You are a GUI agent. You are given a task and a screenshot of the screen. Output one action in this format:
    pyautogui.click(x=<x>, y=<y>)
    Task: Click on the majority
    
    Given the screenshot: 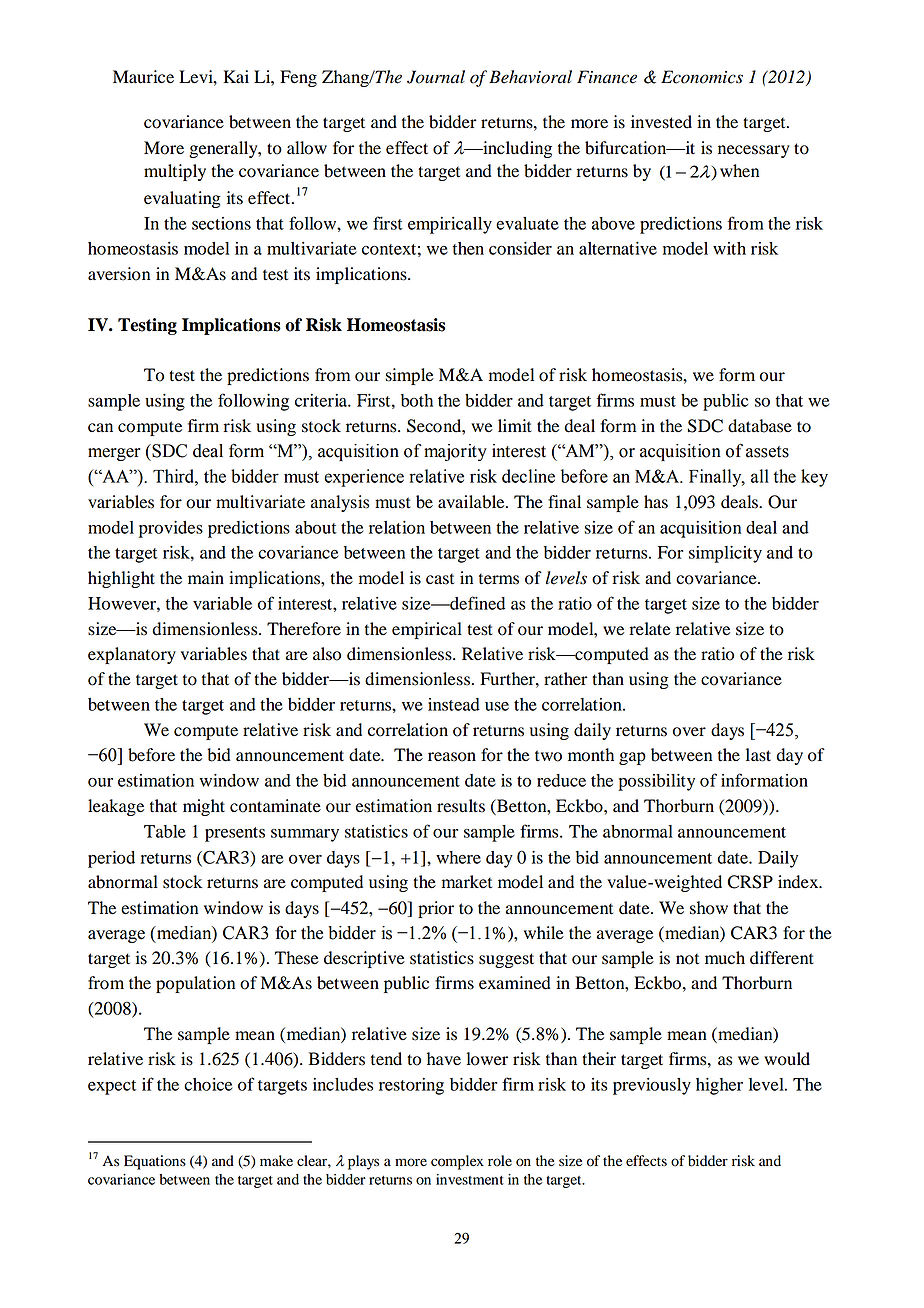 What is the action you would take?
    pyautogui.click(x=455, y=452)
